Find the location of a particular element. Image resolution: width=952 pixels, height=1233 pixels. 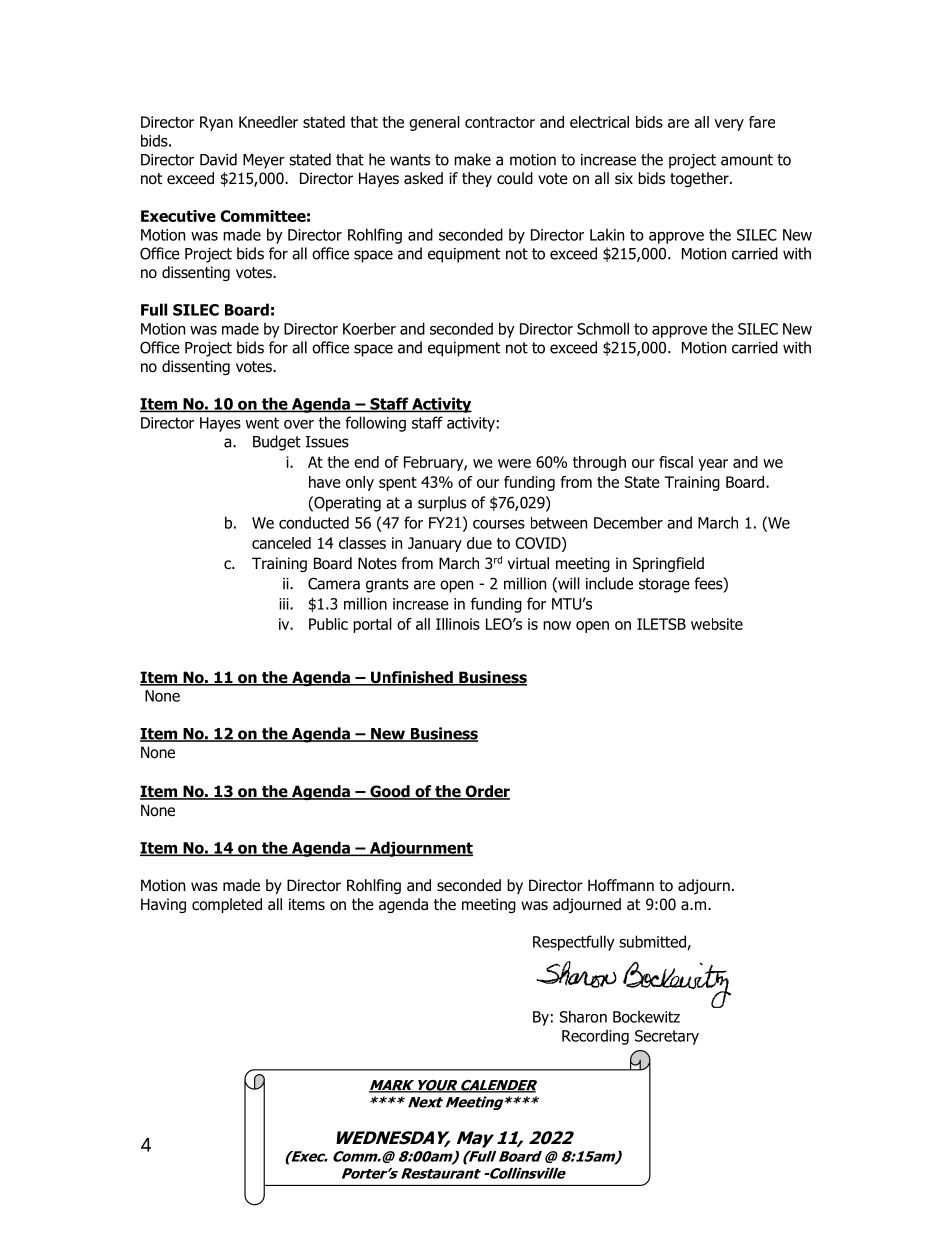

together is located at coordinates (700, 179).
